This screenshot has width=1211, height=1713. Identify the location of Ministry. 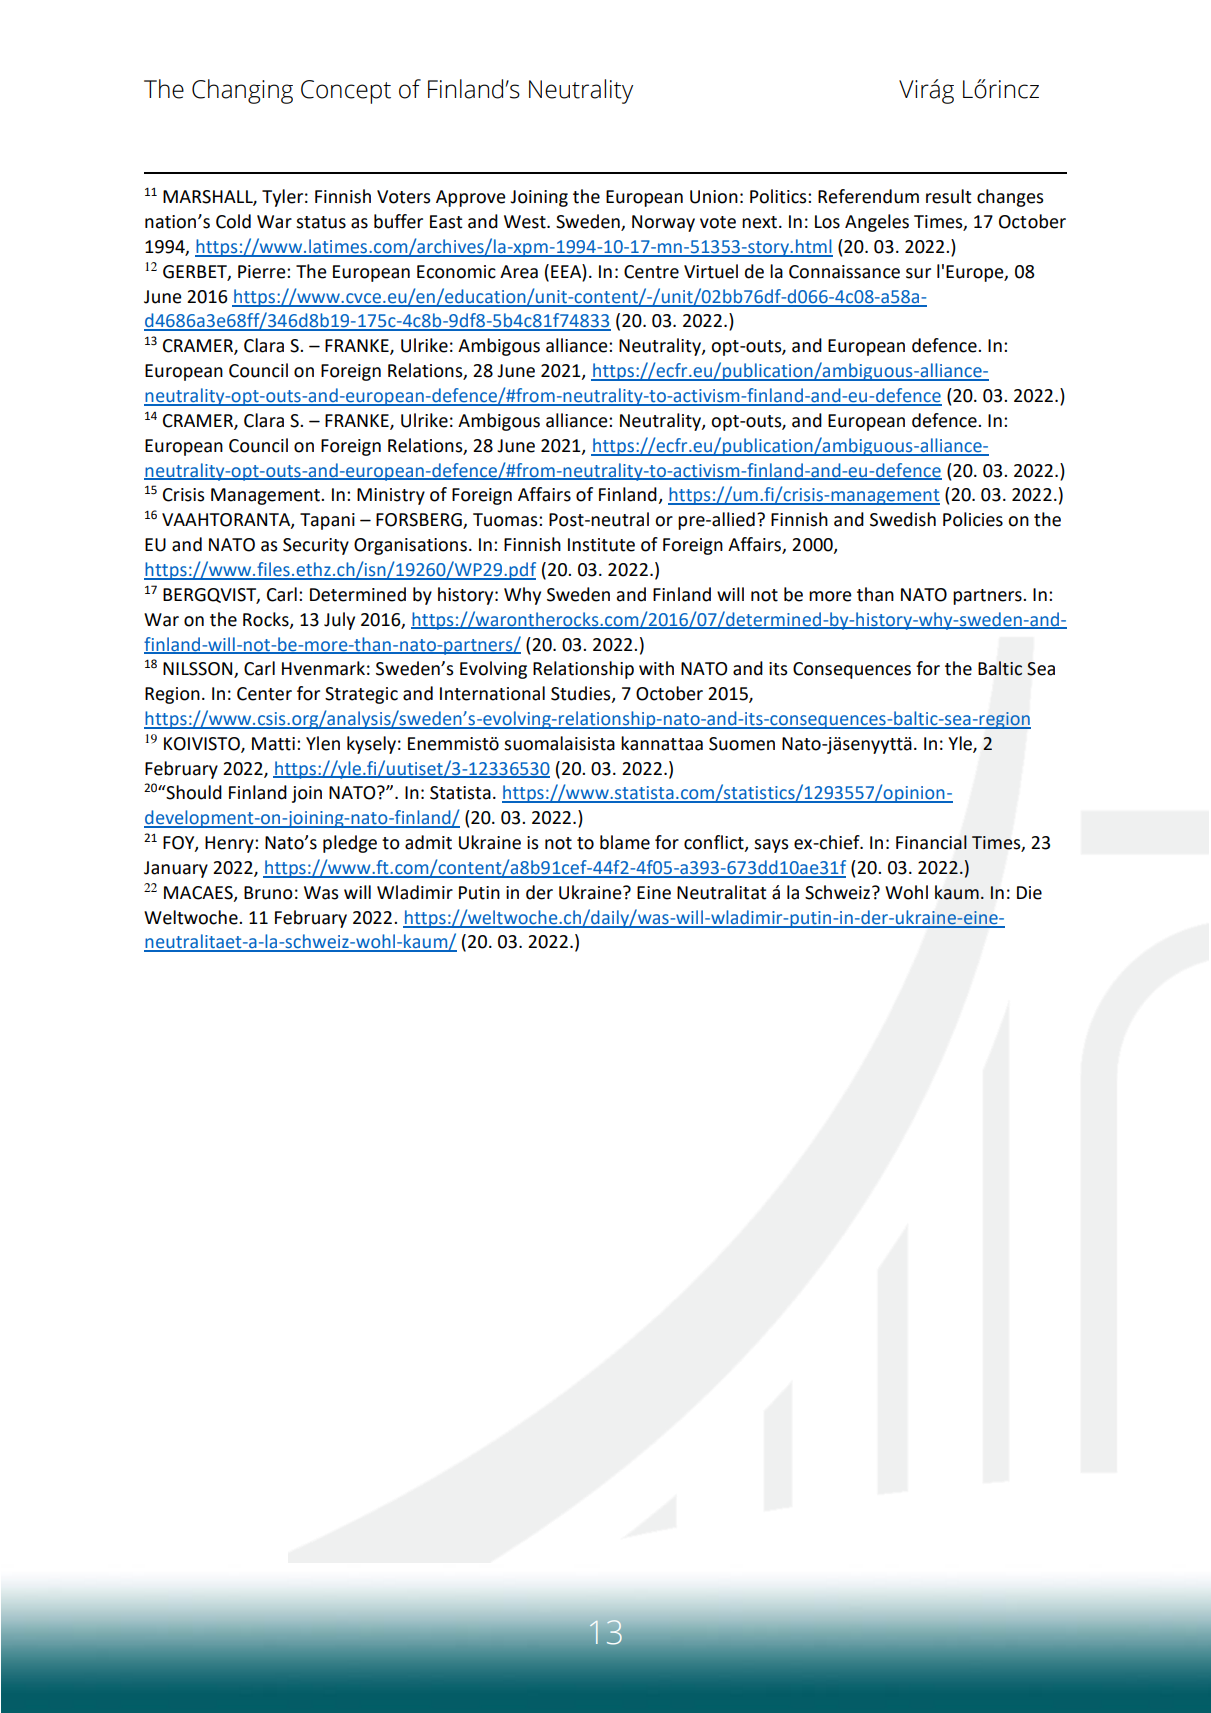
(391, 496).
